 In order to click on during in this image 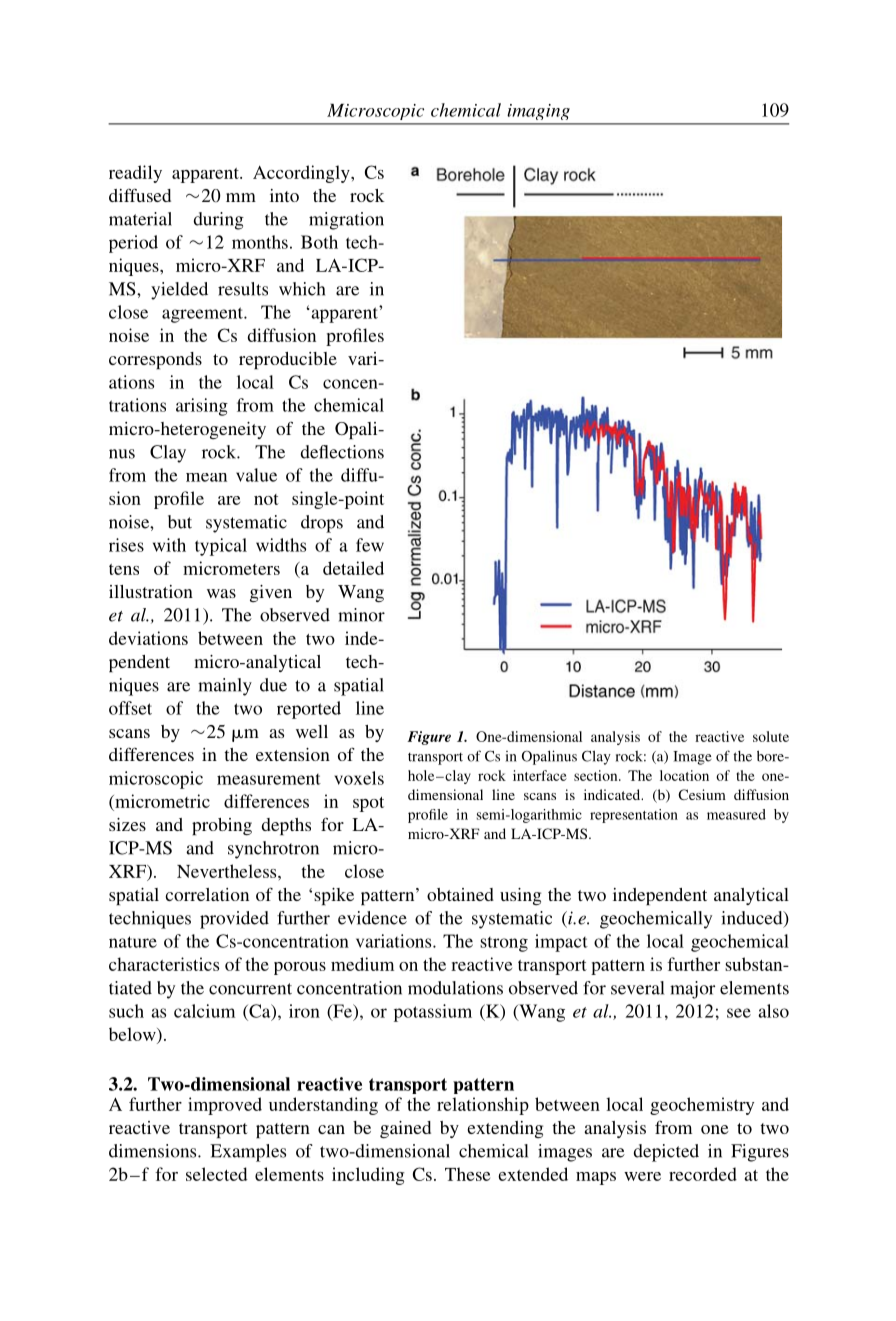, I will do `click(219, 221)`.
